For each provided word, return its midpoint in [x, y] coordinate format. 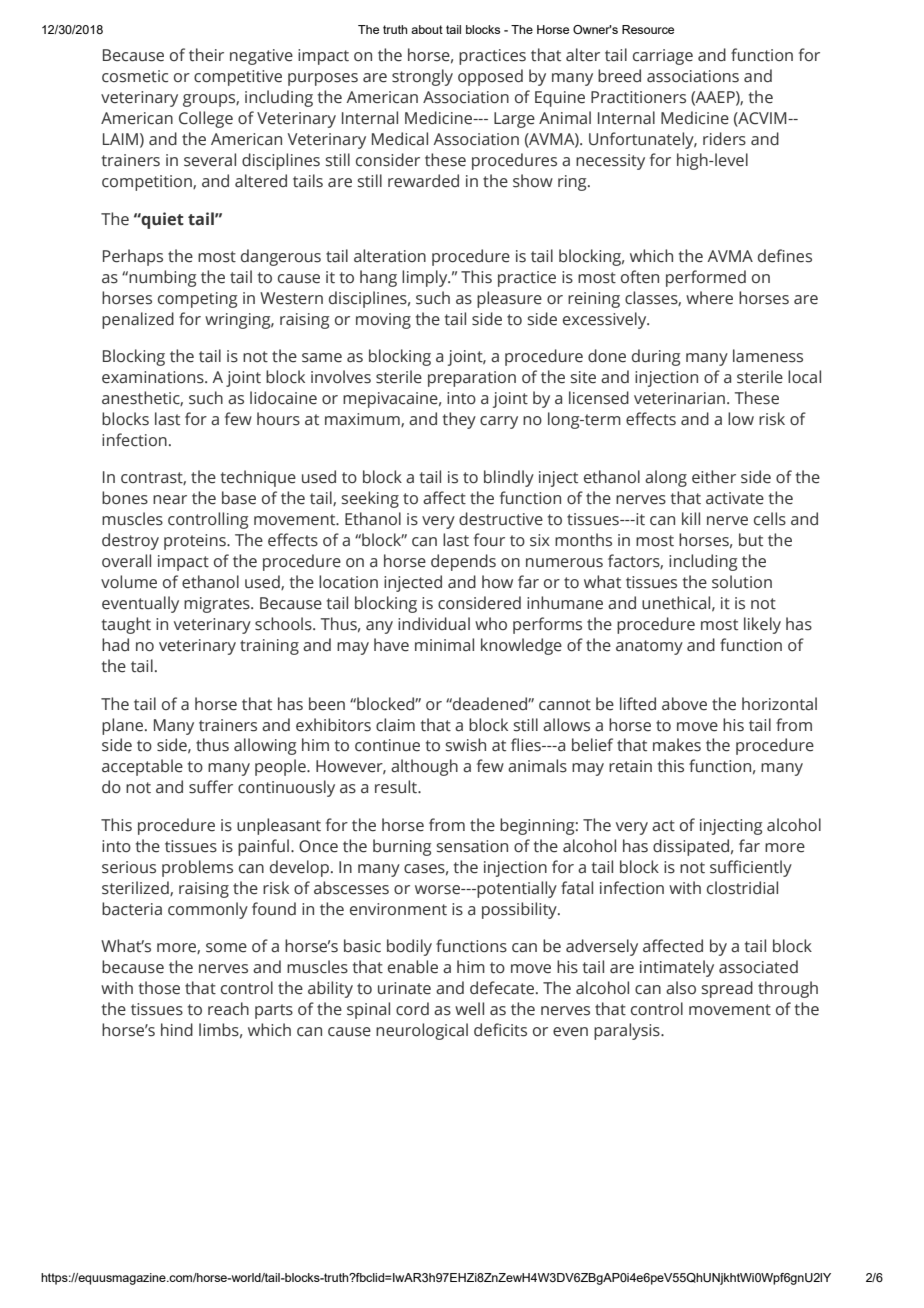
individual [434, 624]
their [206, 55]
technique [258, 478]
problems [197, 868]
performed [706, 278]
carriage [663, 57]
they [459, 420]
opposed [490, 77]
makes [677, 745]
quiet [162, 220]
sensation [472, 846]
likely [762, 625]
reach [228, 1009]
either [714, 477]
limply [426, 278]
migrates [218, 605]
